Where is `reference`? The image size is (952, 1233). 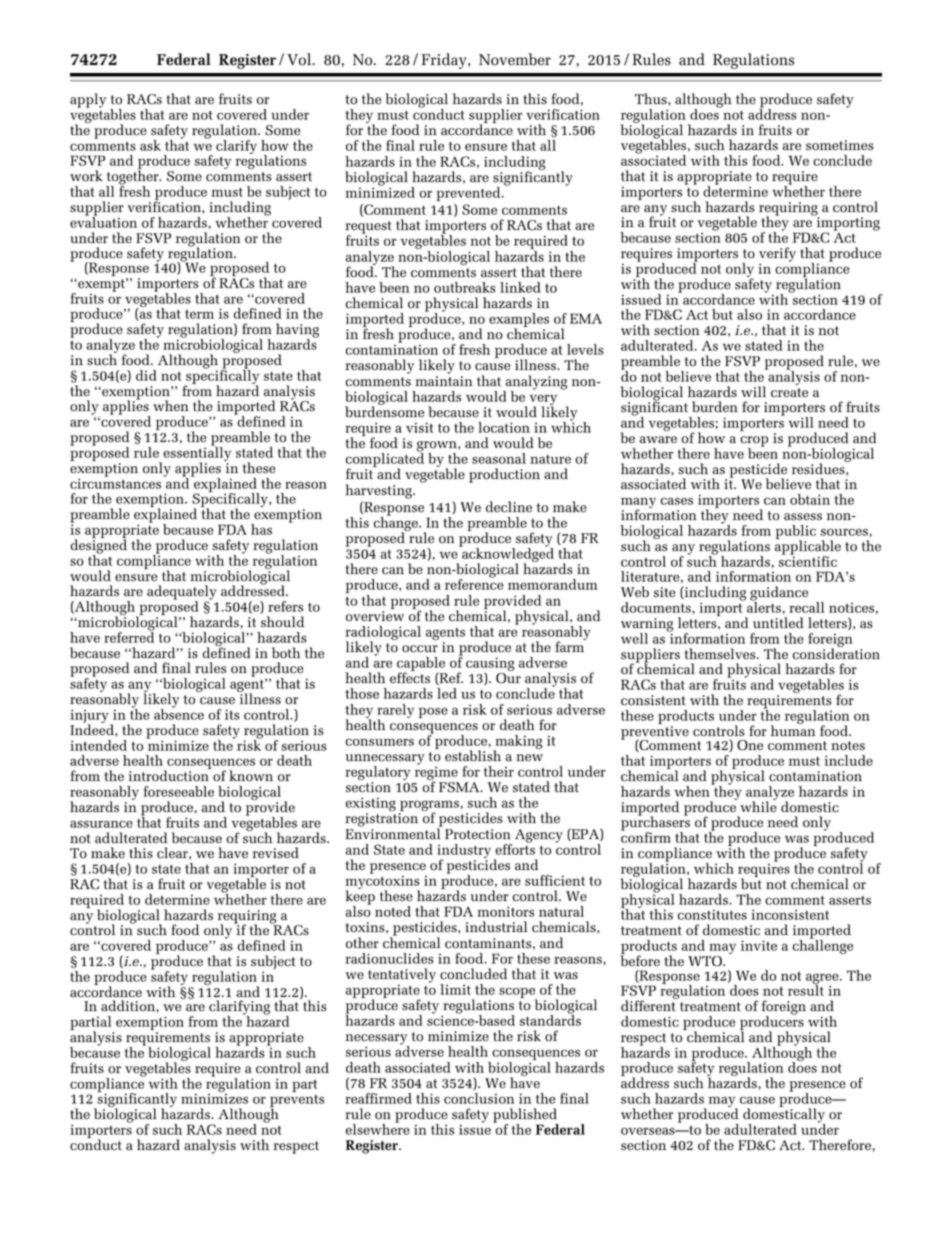 reference is located at coordinates (474, 583).
